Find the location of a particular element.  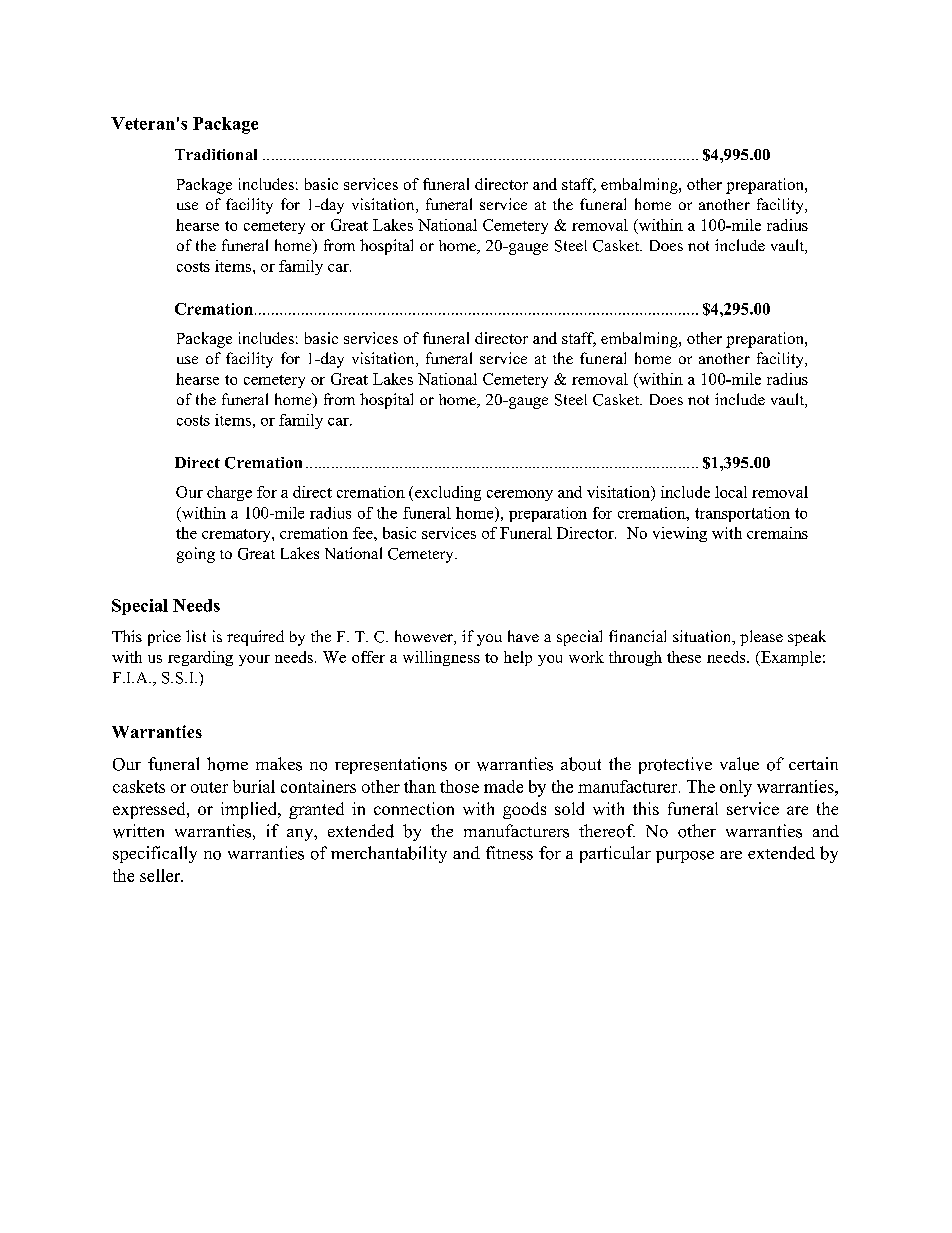

specifically is located at coordinates (155, 854).
